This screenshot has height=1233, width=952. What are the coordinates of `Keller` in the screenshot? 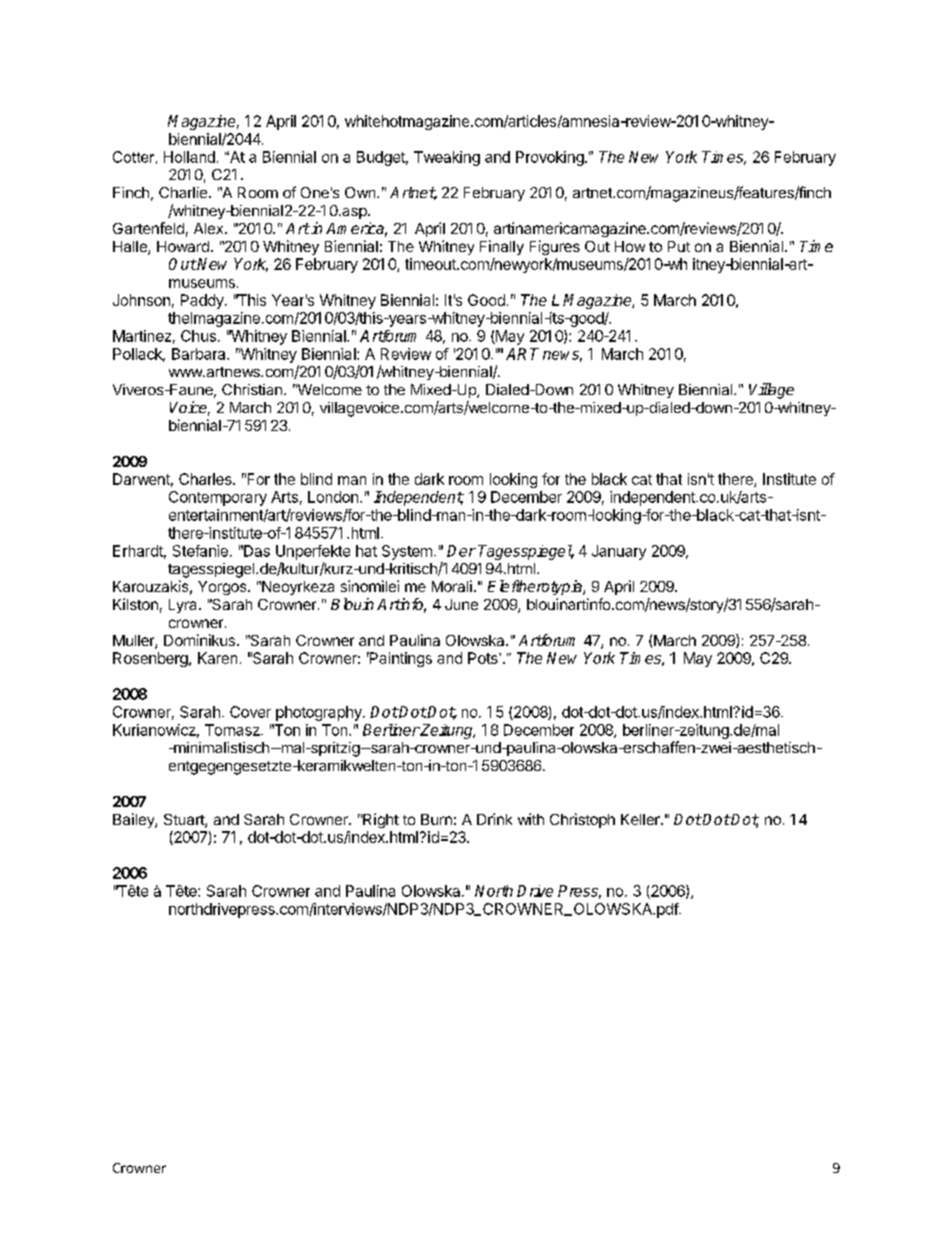 It's located at (641, 819).
